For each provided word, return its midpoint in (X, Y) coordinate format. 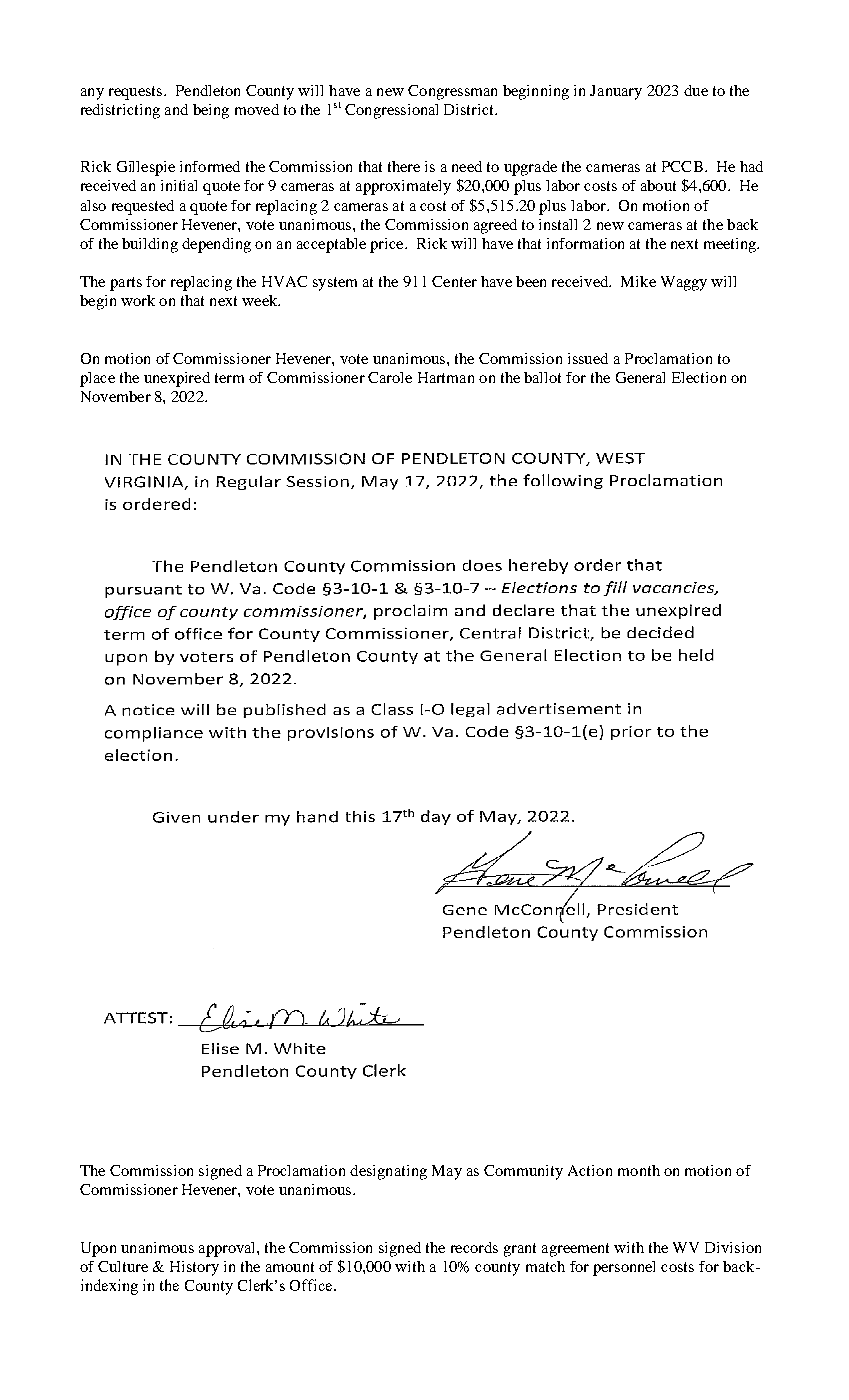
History (194, 1268)
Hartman (446, 377)
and (176, 109)
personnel (624, 1268)
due (696, 90)
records (474, 1247)
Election (699, 377)
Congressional (391, 111)
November (116, 396)
